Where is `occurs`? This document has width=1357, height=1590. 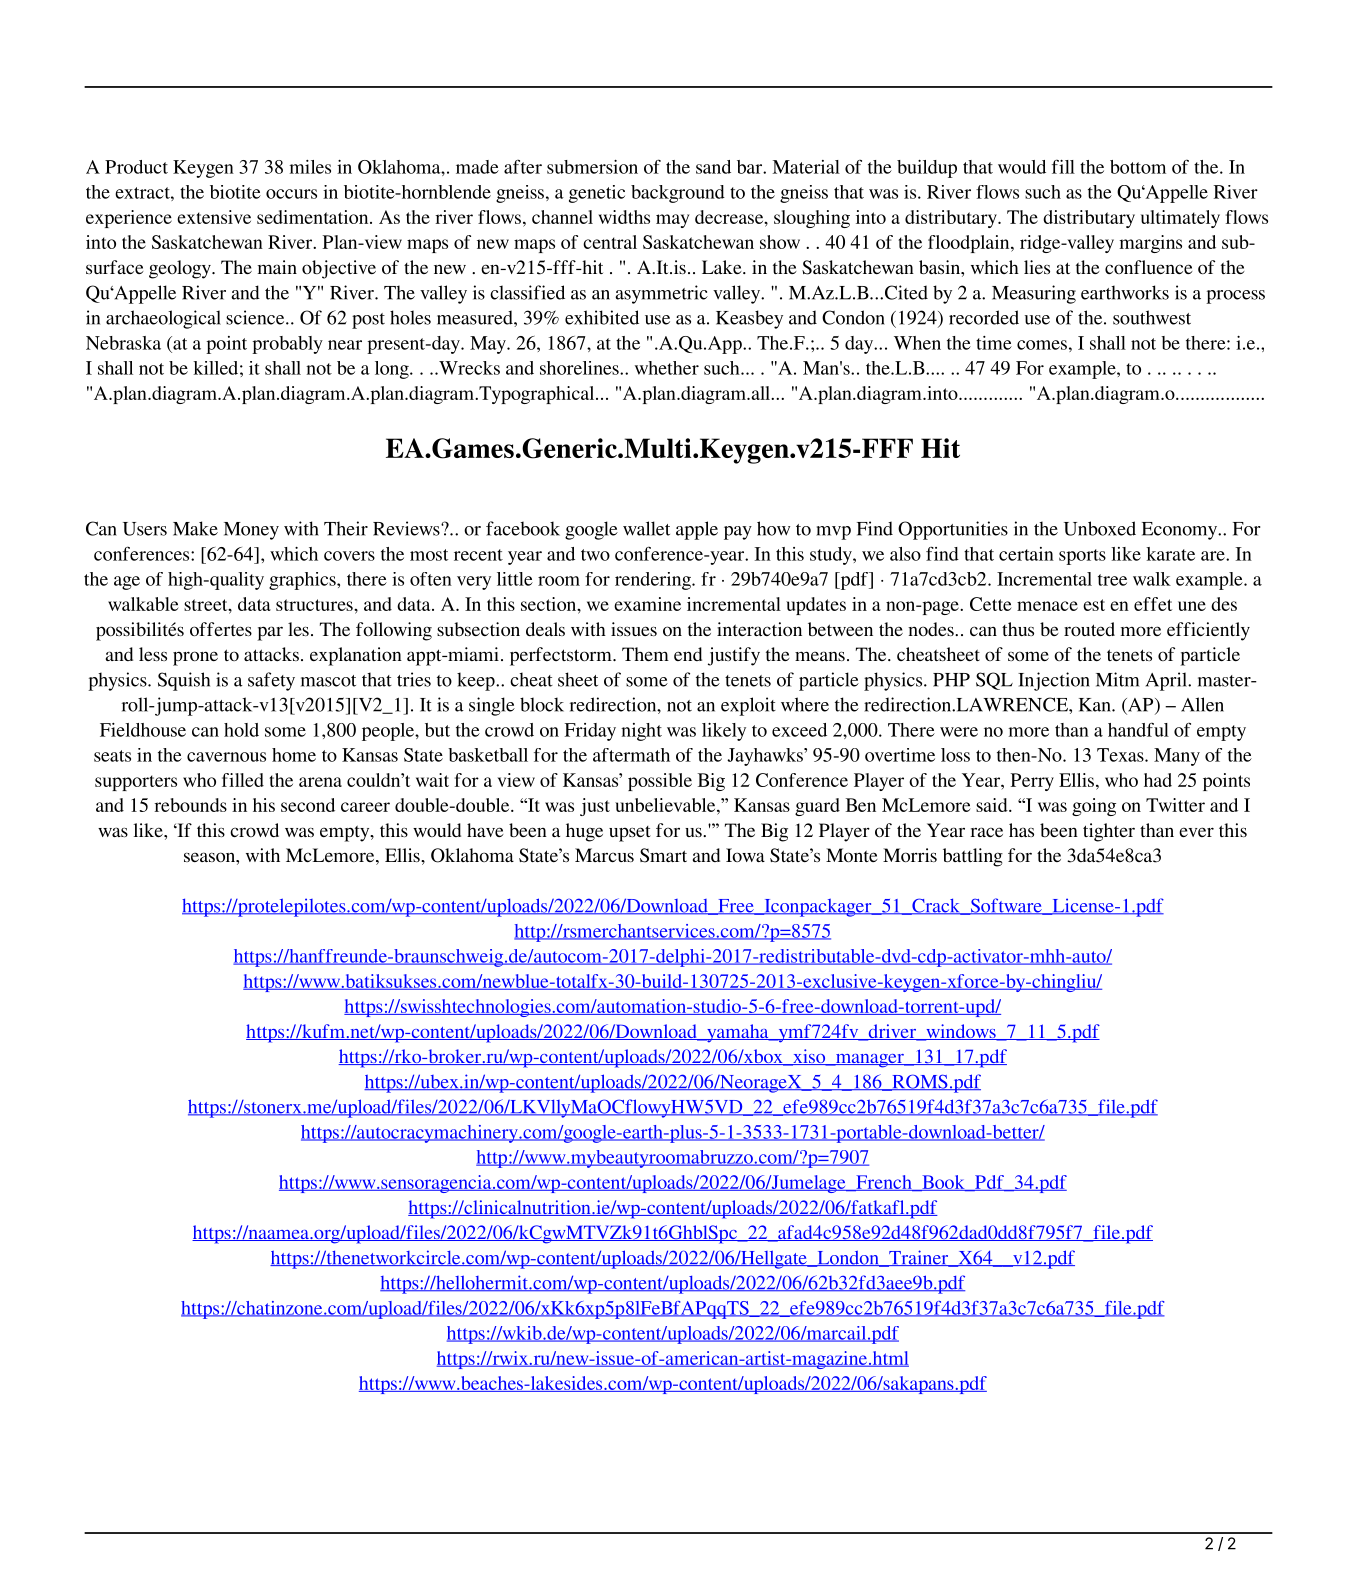
occurs is located at coordinates (291, 194).
